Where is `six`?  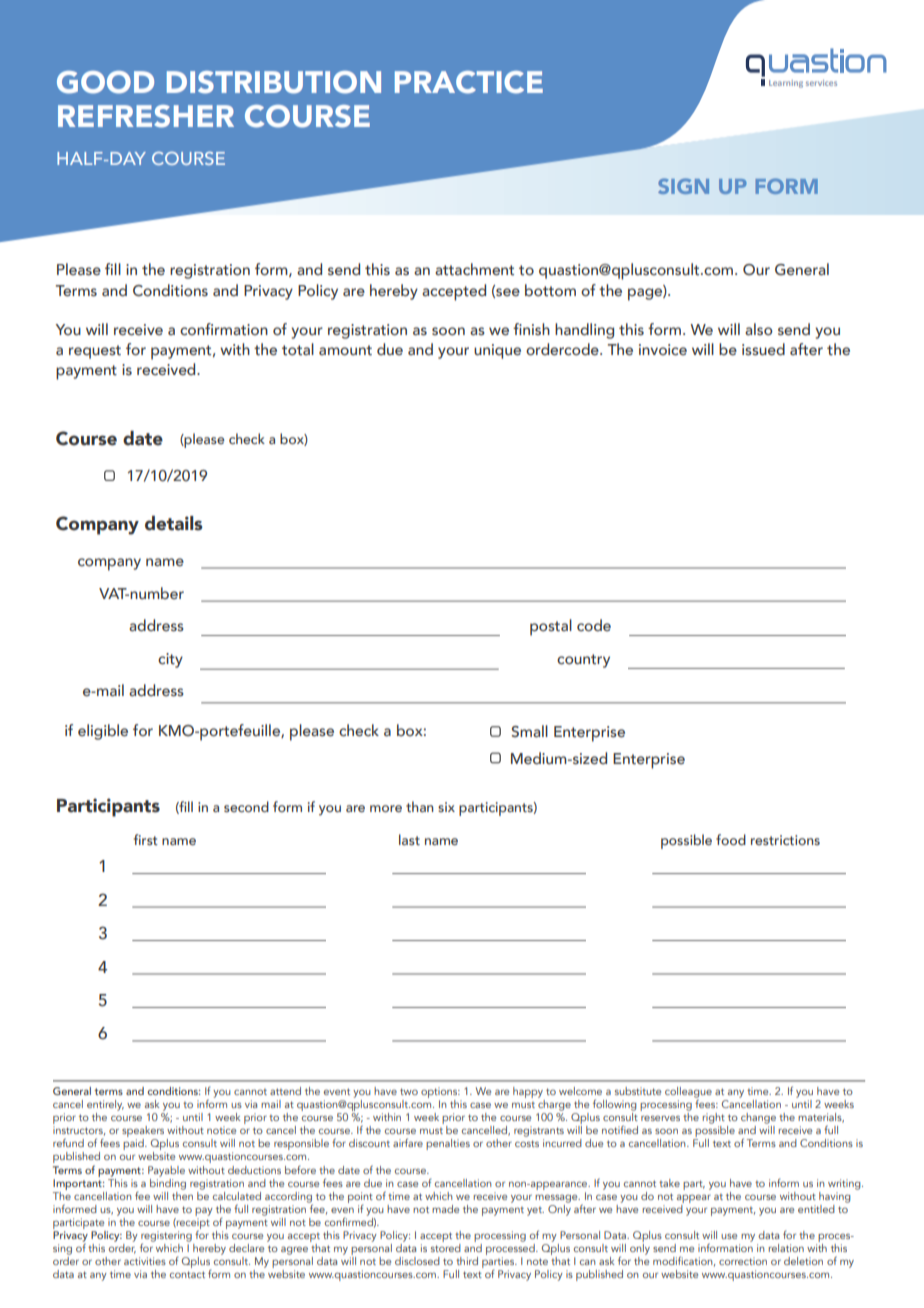
six is located at coordinates (446, 807).
